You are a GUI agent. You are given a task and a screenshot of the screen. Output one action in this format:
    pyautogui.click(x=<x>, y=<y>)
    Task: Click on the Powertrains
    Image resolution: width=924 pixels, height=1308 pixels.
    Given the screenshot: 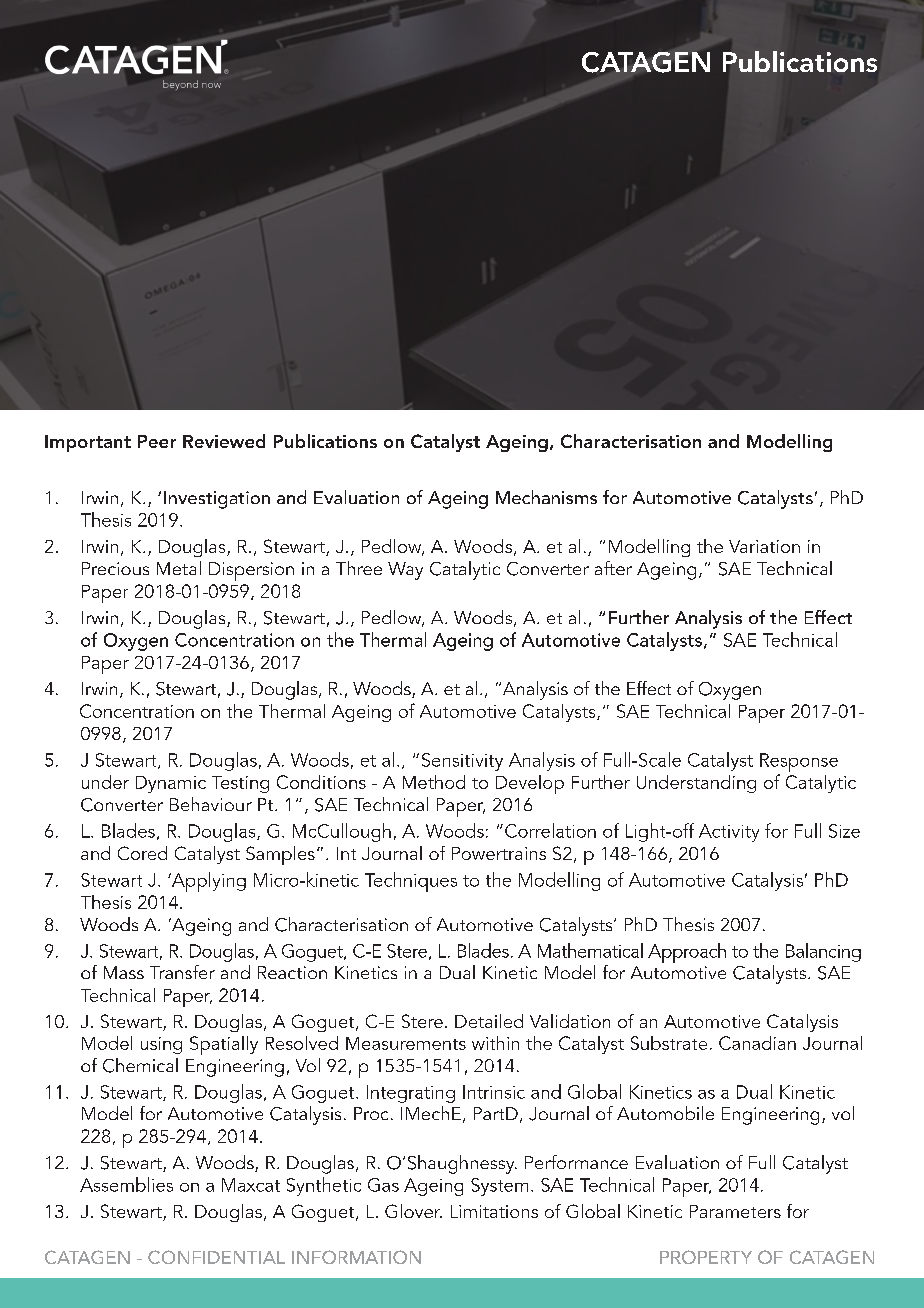 What is the action you would take?
    pyautogui.click(x=499, y=853)
